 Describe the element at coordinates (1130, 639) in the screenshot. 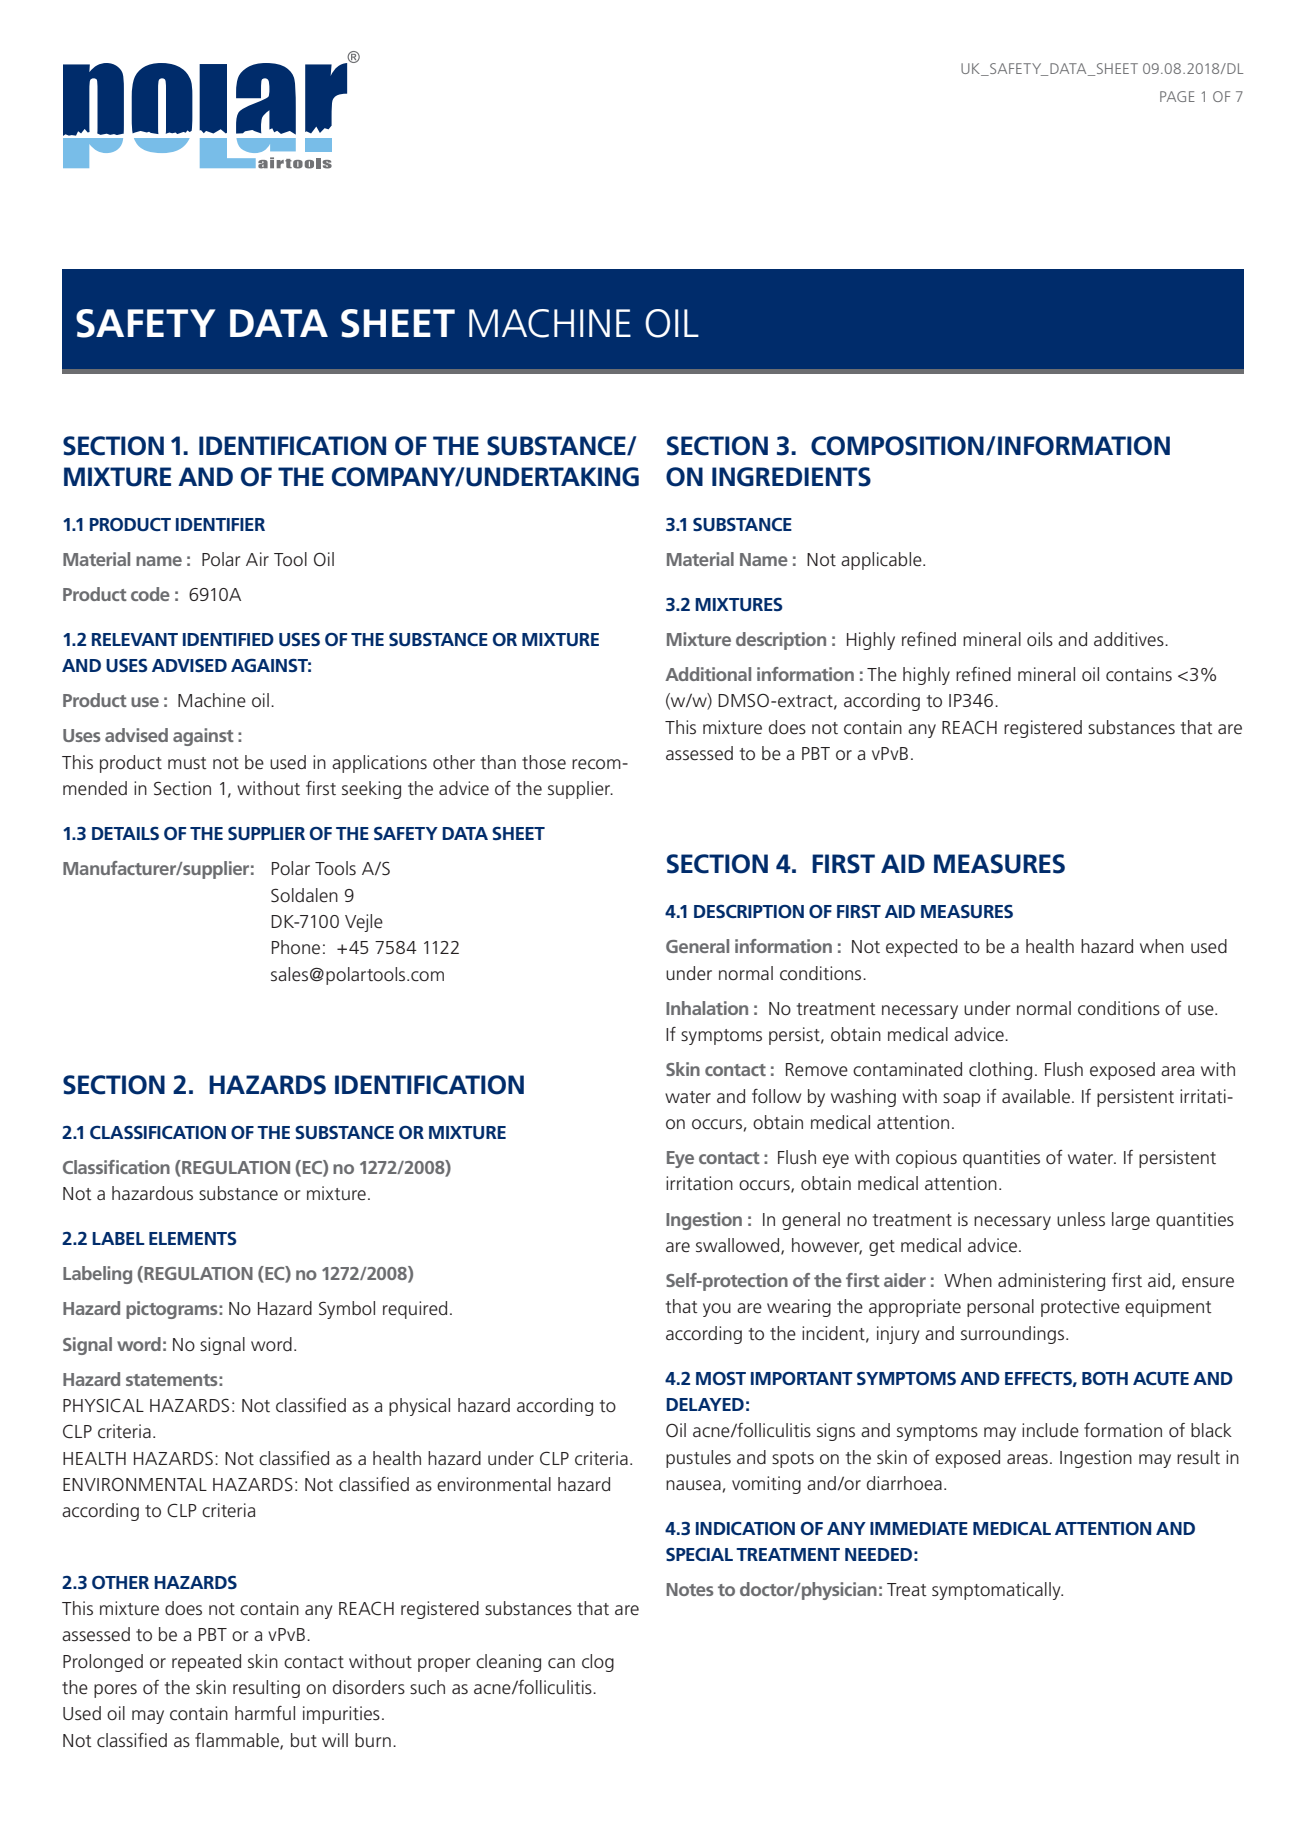

I see `additives` at that location.
